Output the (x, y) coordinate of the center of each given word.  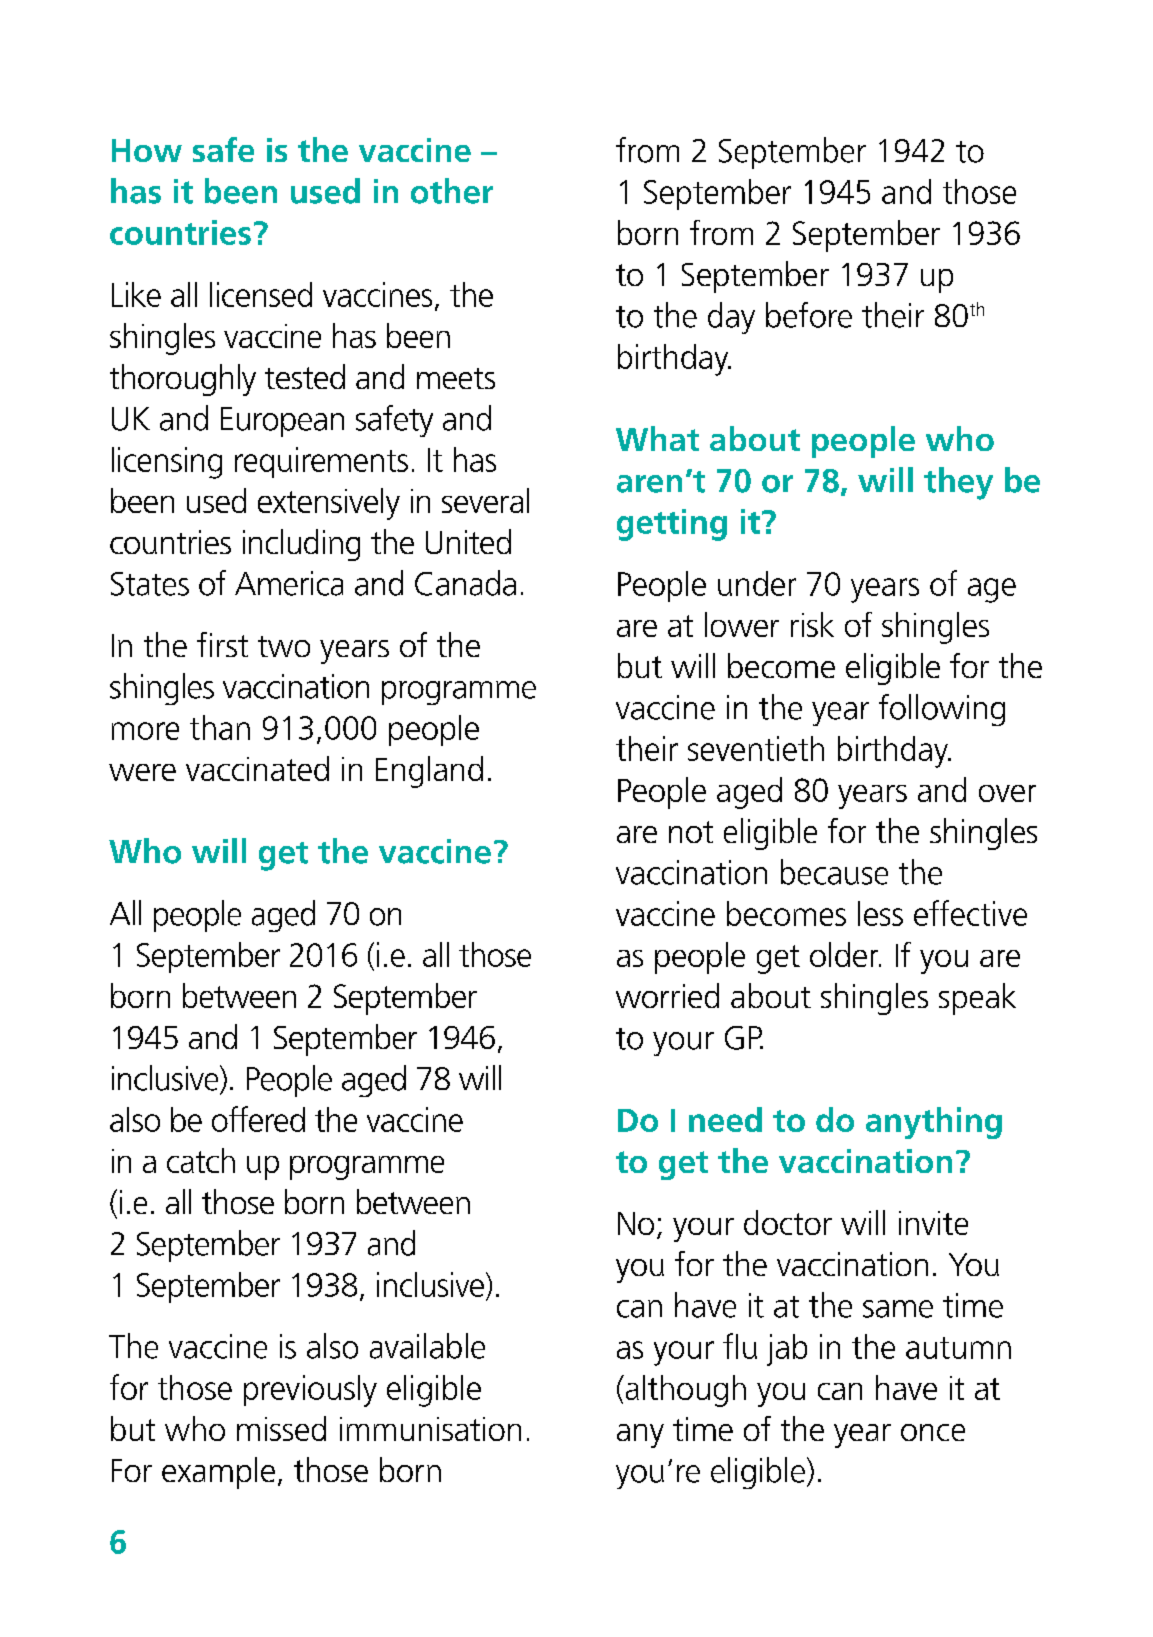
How (147, 150)
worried (667, 995)
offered (258, 1119)
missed (281, 1428)
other (452, 191)
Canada (465, 583)
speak (977, 999)
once (933, 1432)
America (289, 583)
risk (812, 624)
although (684, 1391)
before (809, 315)
